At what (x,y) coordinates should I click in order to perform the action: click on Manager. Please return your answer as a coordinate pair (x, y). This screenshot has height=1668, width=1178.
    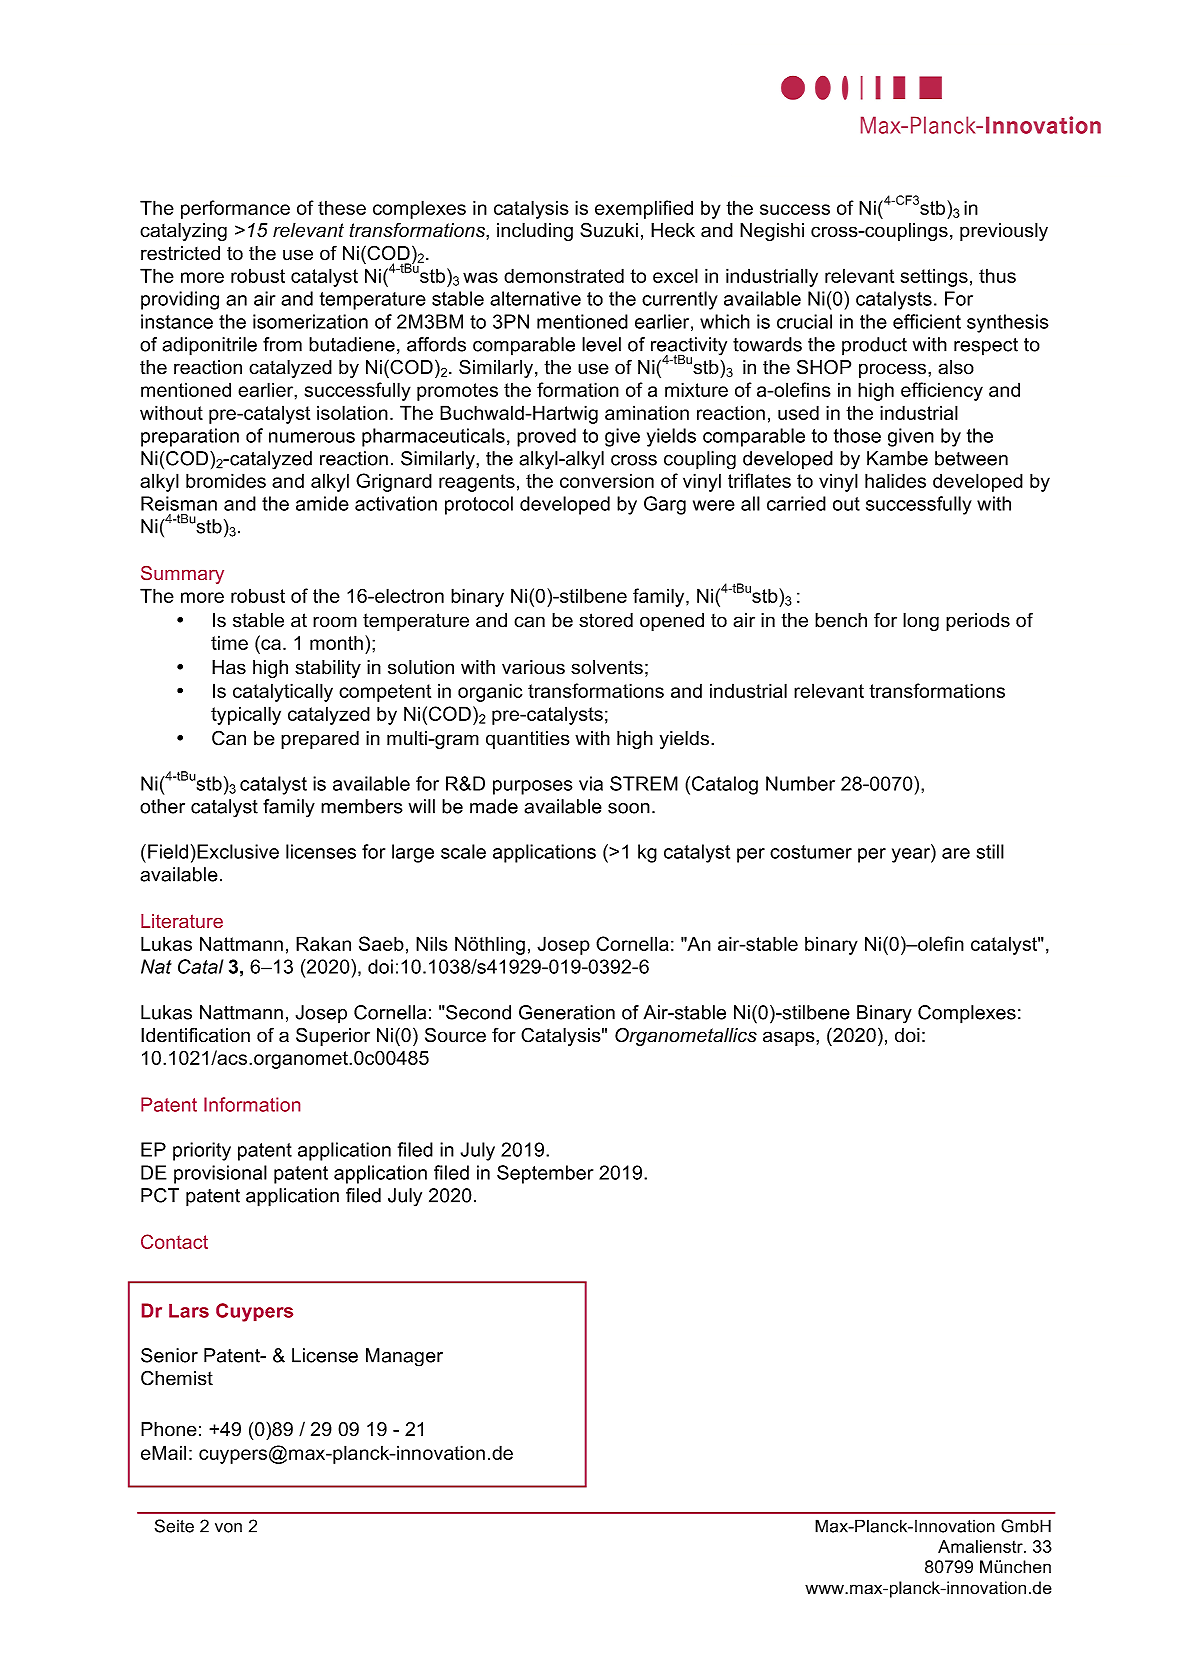
    Looking at the image, I should click on (404, 1357).
